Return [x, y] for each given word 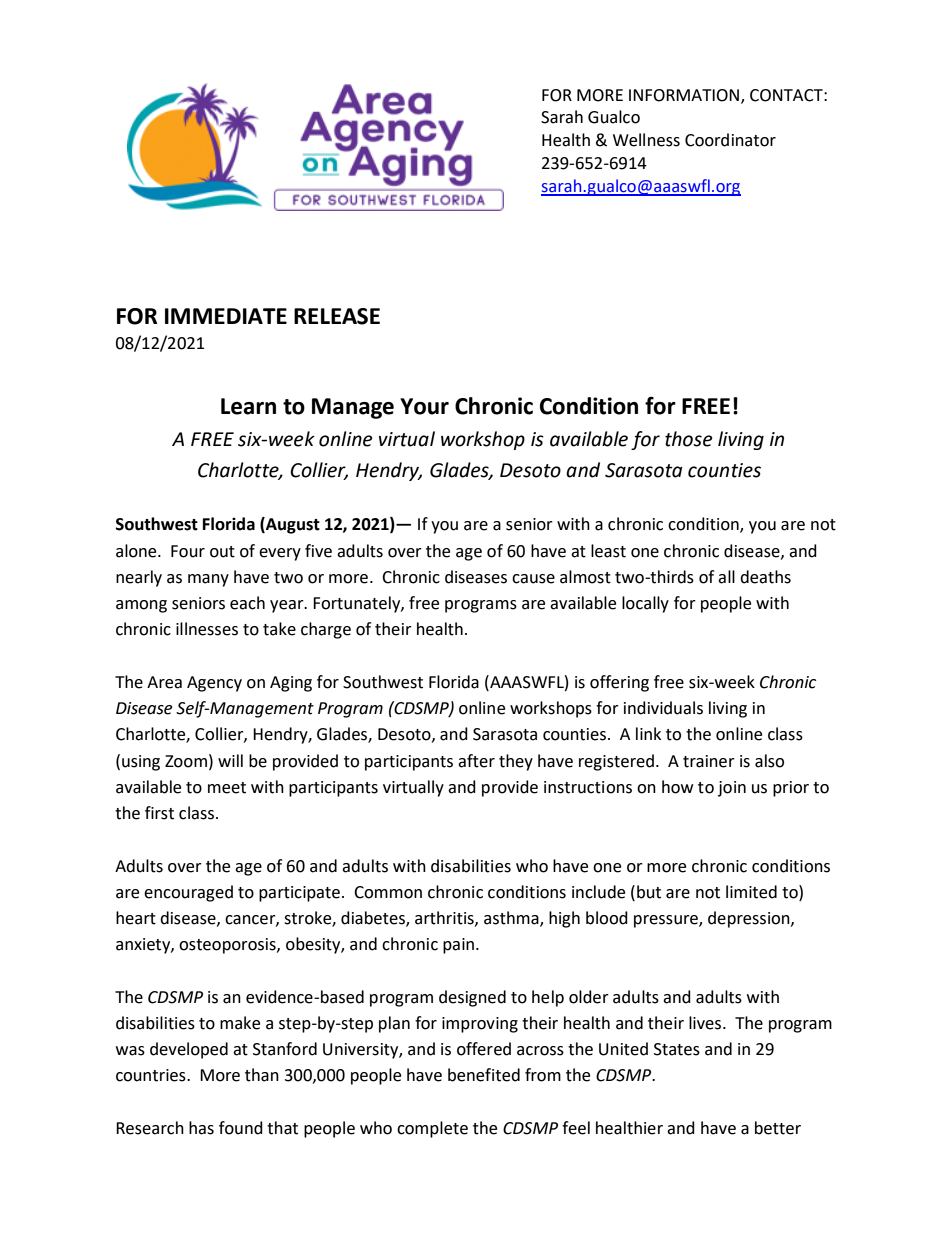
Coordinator [730, 140]
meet [227, 788]
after [476, 761]
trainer [709, 761]
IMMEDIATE [226, 316]
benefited [484, 1075]
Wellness [646, 140]
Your [424, 406]
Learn [248, 406]
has [201, 1128]
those [688, 439]
